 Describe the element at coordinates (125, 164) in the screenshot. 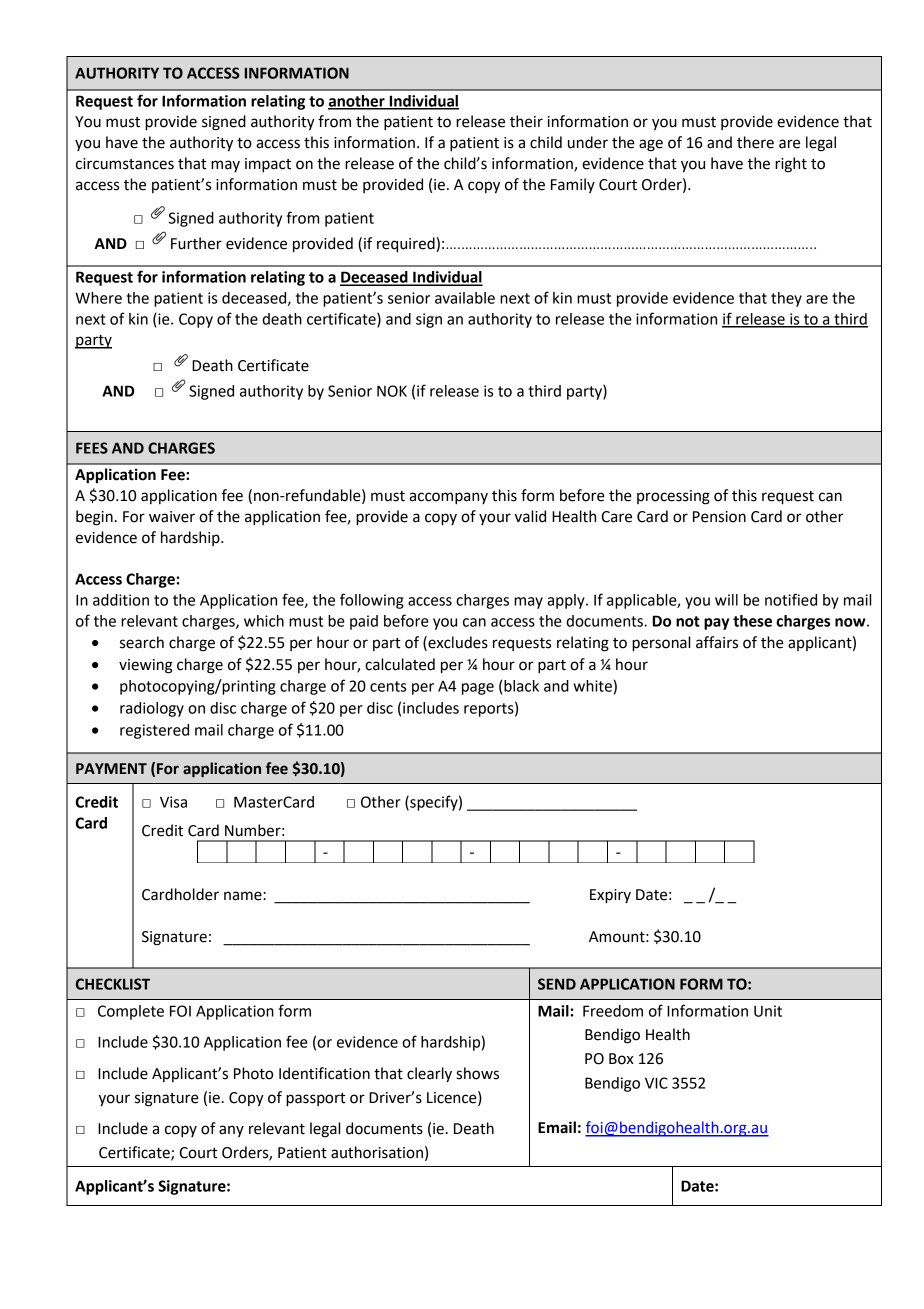

I see `circumstances` at that location.
